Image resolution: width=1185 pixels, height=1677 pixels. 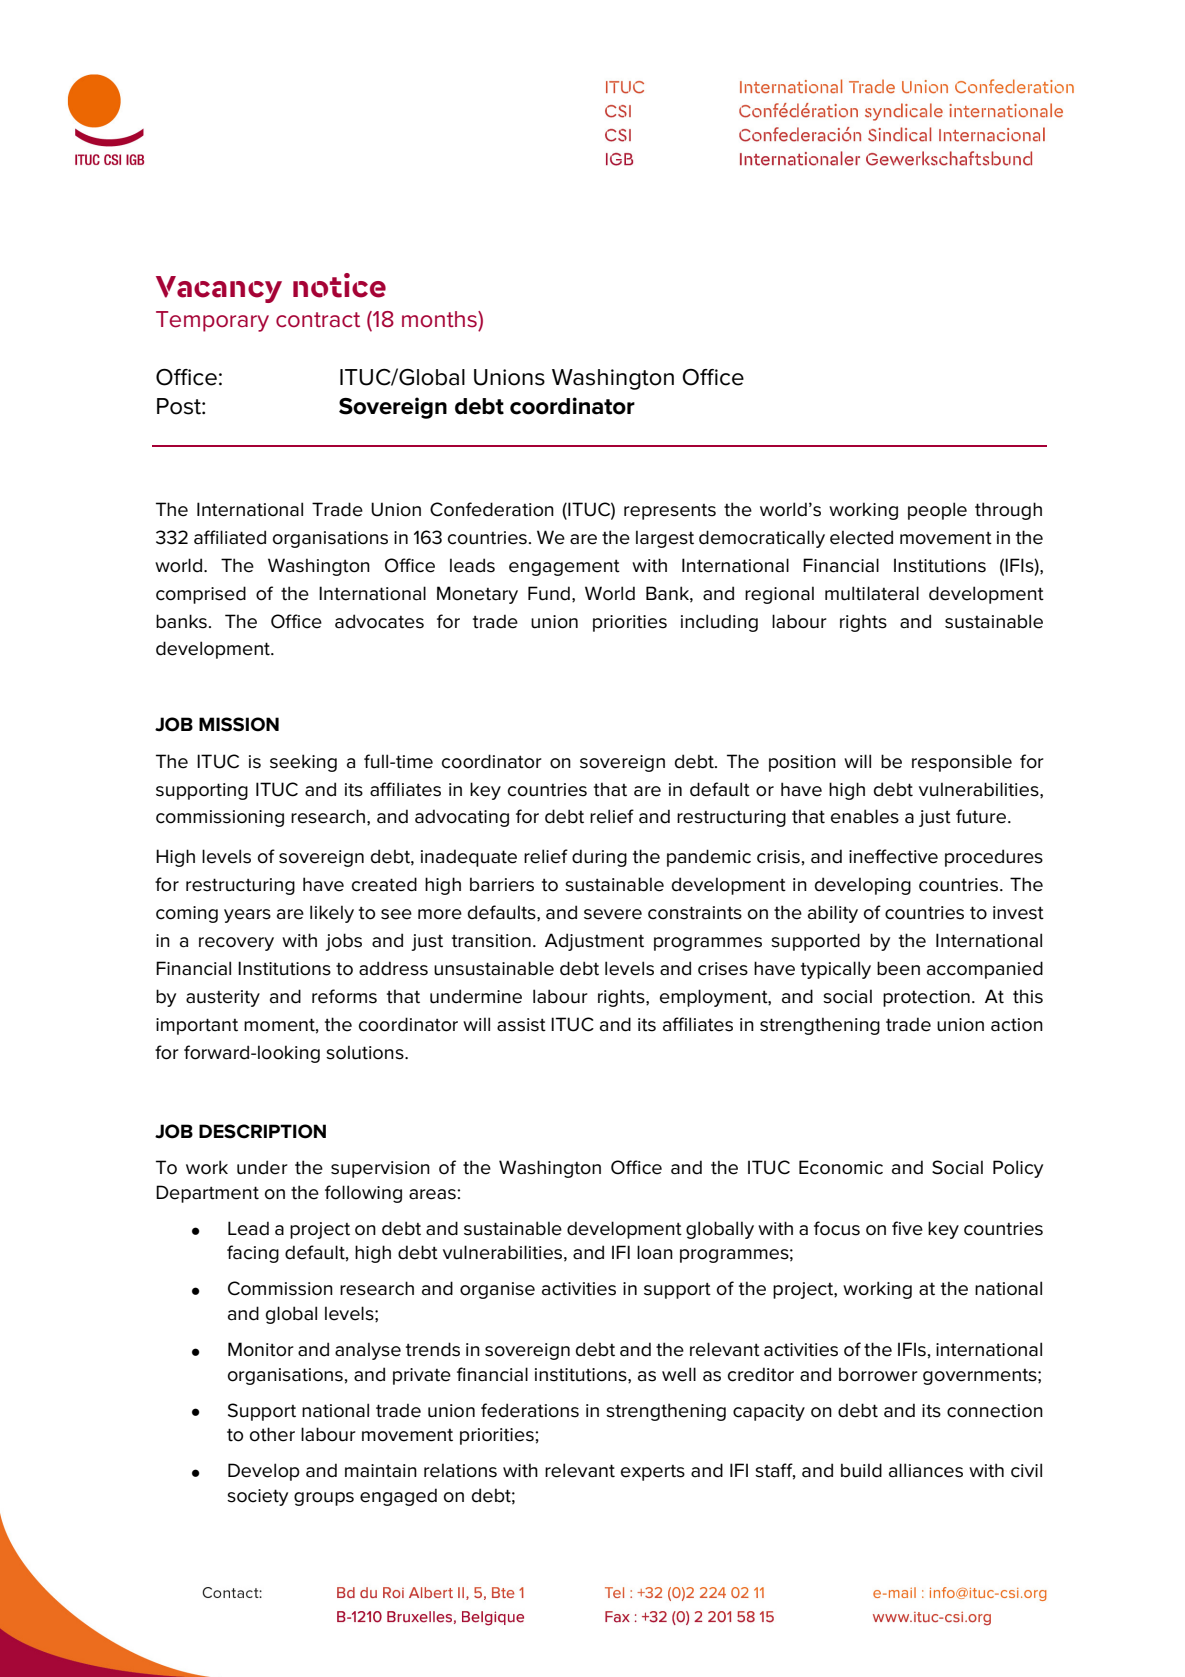 I want to click on experts, so click(x=653, y=1473).
